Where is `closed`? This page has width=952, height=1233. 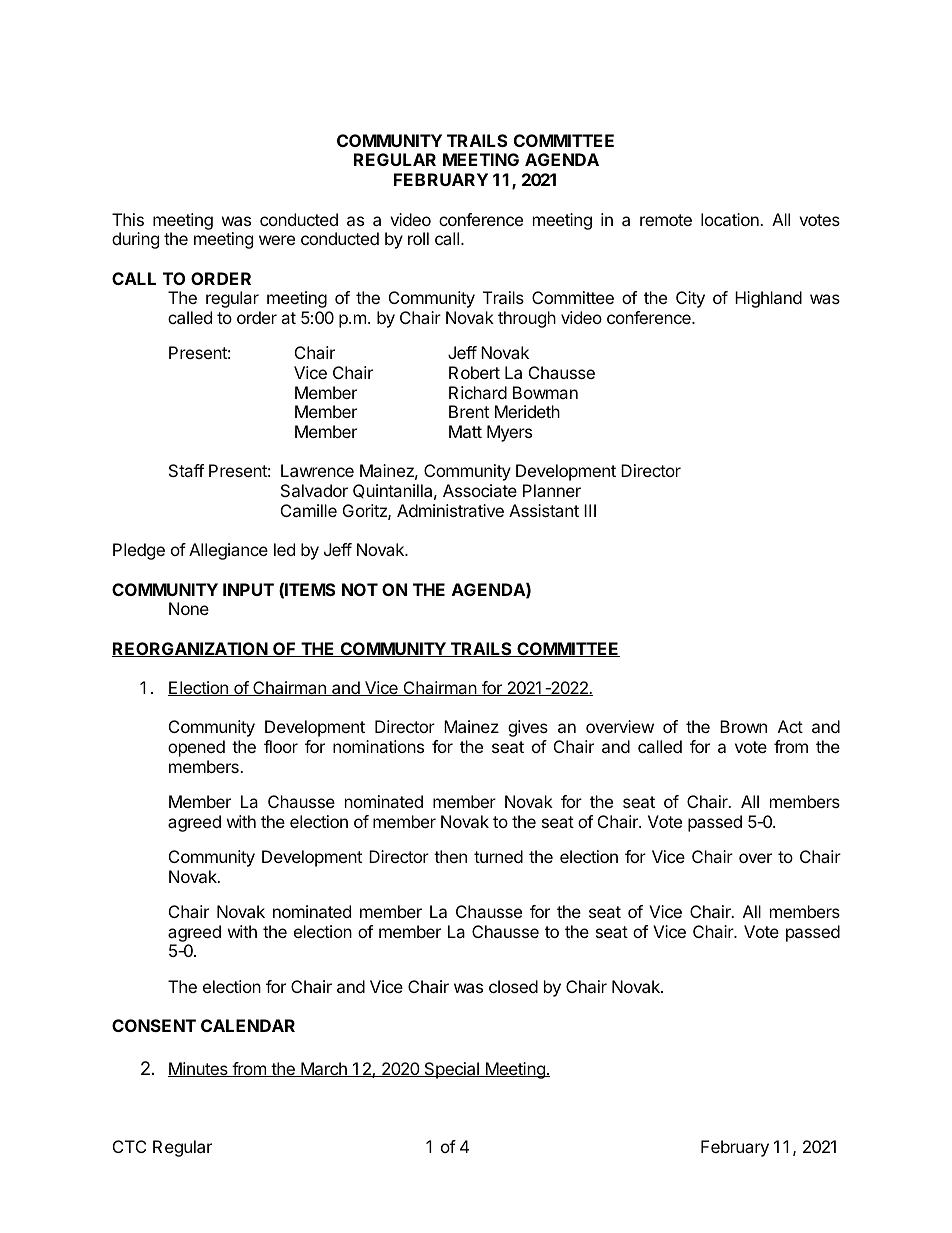 closed is located at coordinates (513, 986).
